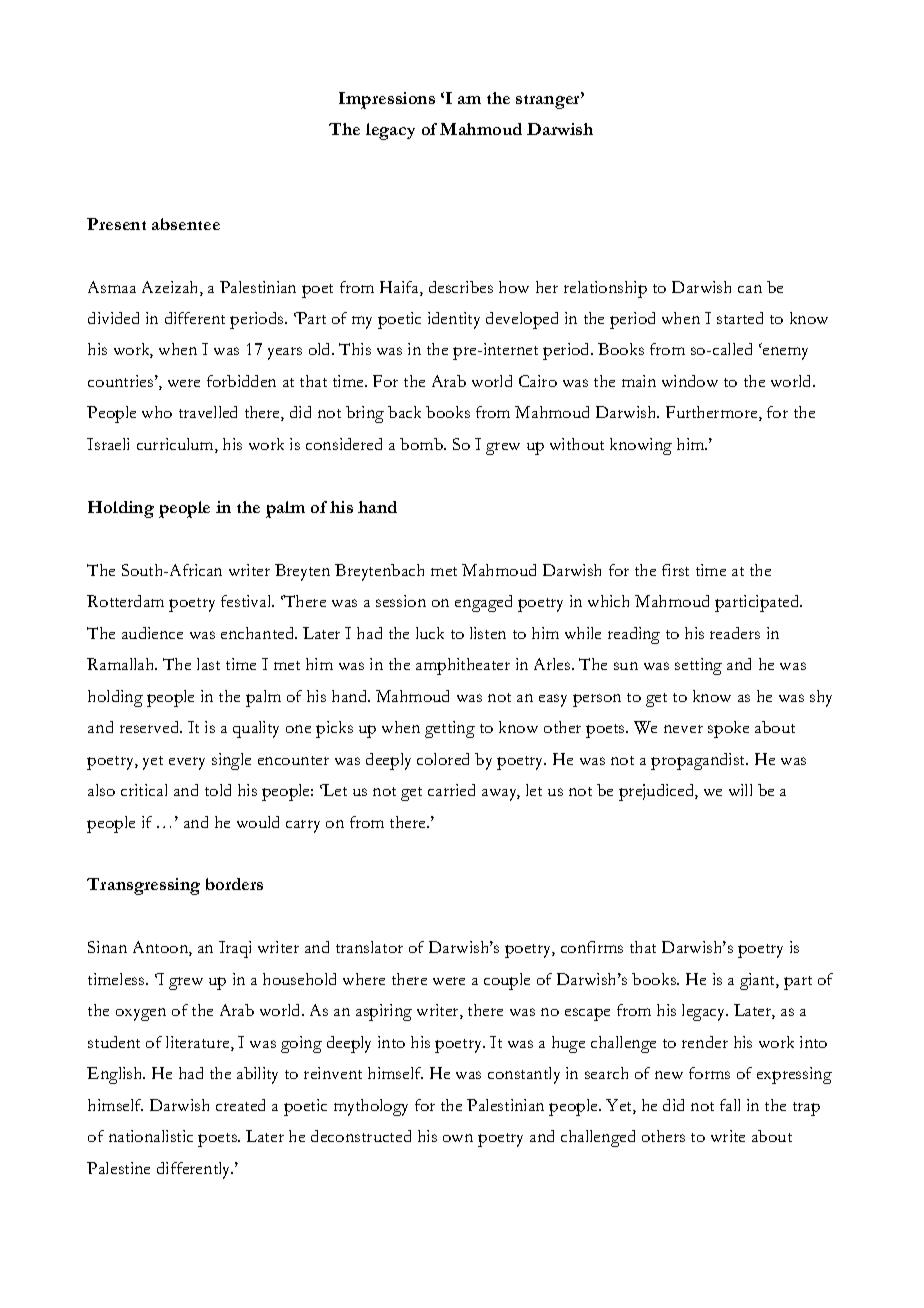  Describe the element at coordinates (735, 633) in the image. I see `readers` at that location.
